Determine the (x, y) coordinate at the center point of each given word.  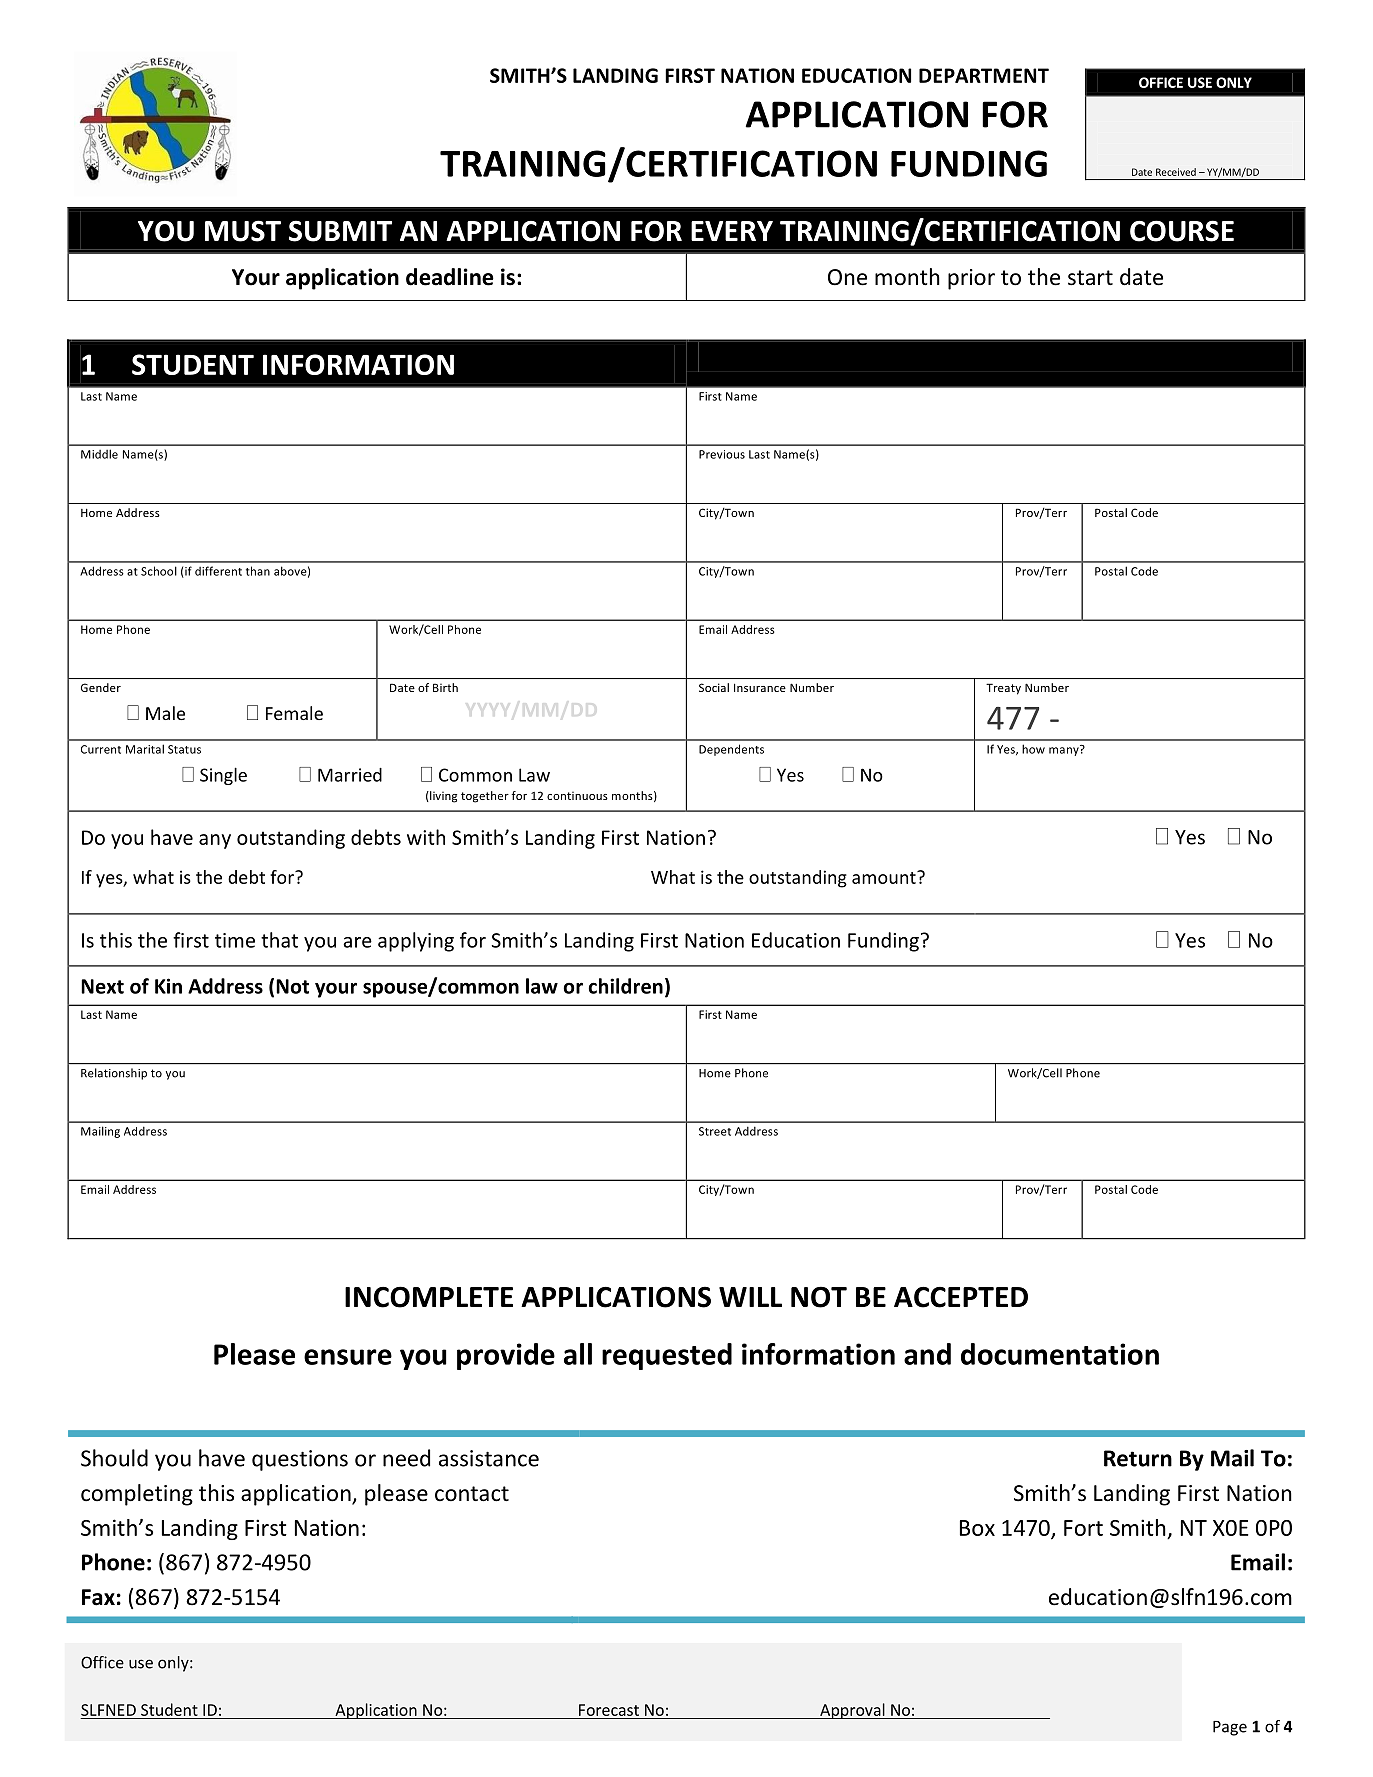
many (1065, 750)
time (235, 940)
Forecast (609, 1710)
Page (1230, 1728)
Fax (98, 1597)
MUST (243, 231)
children (625, 986)
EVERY (732, 231)
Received (1176, 172)
